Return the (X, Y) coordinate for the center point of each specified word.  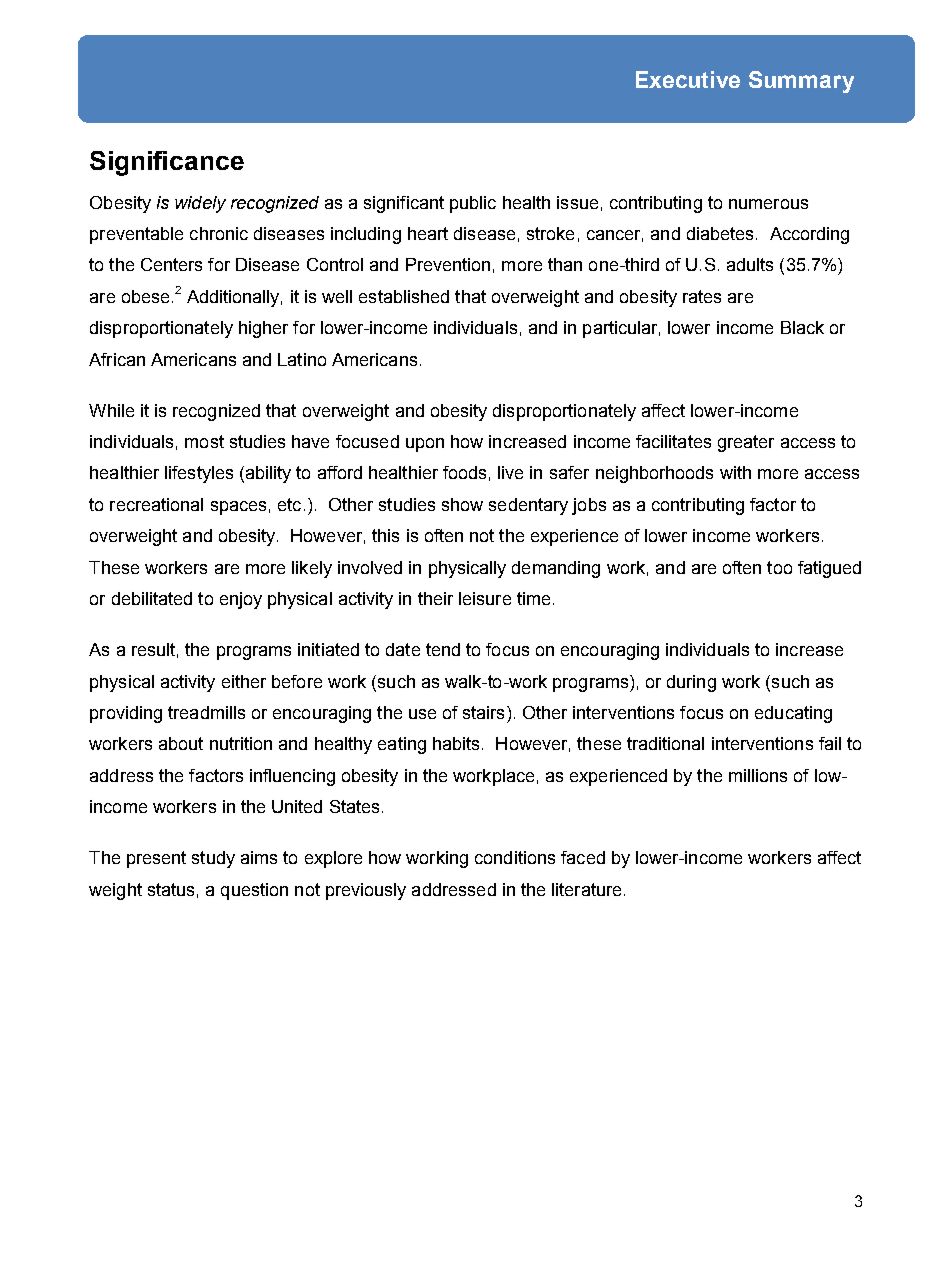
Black (802, 327)
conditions (515, 857)
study (213, 859)
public (473, 204)
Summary (801, 82)
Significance (167, 163)
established (404, 296)
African (117, 359)
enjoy (241, 600)
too (779, 567)
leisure (485, 598)
